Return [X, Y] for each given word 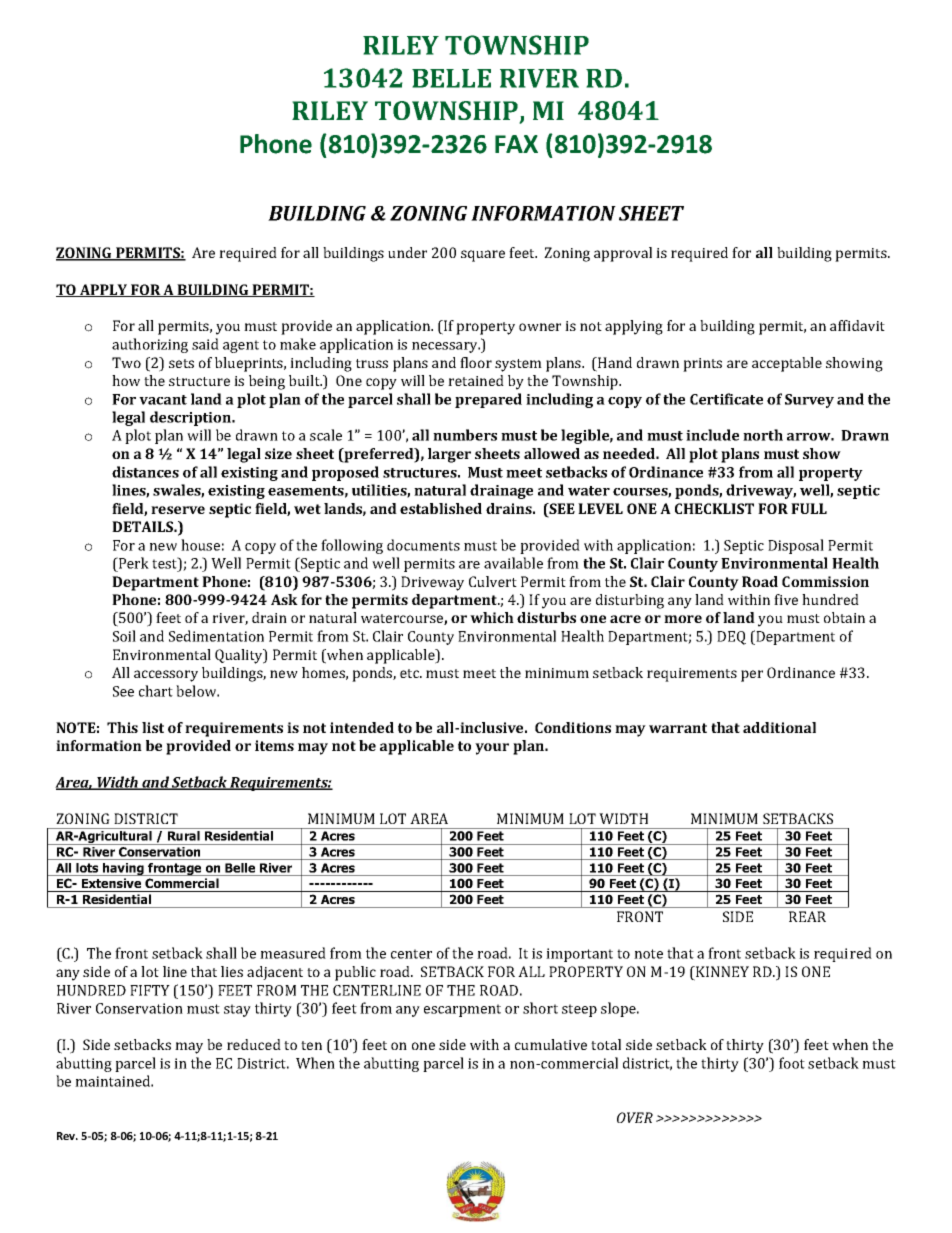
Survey [809, 401]
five [786, 599]
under [407, 252]
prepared [488, 400]
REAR [807, 916]
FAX [516, 144]
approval [623, 254]
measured [293, 953]
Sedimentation [216, 636]
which [492, 617]
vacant [163, 400]
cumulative [551, 1044]
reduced [254, 1044]
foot [792, 1063]
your [492, 749]
